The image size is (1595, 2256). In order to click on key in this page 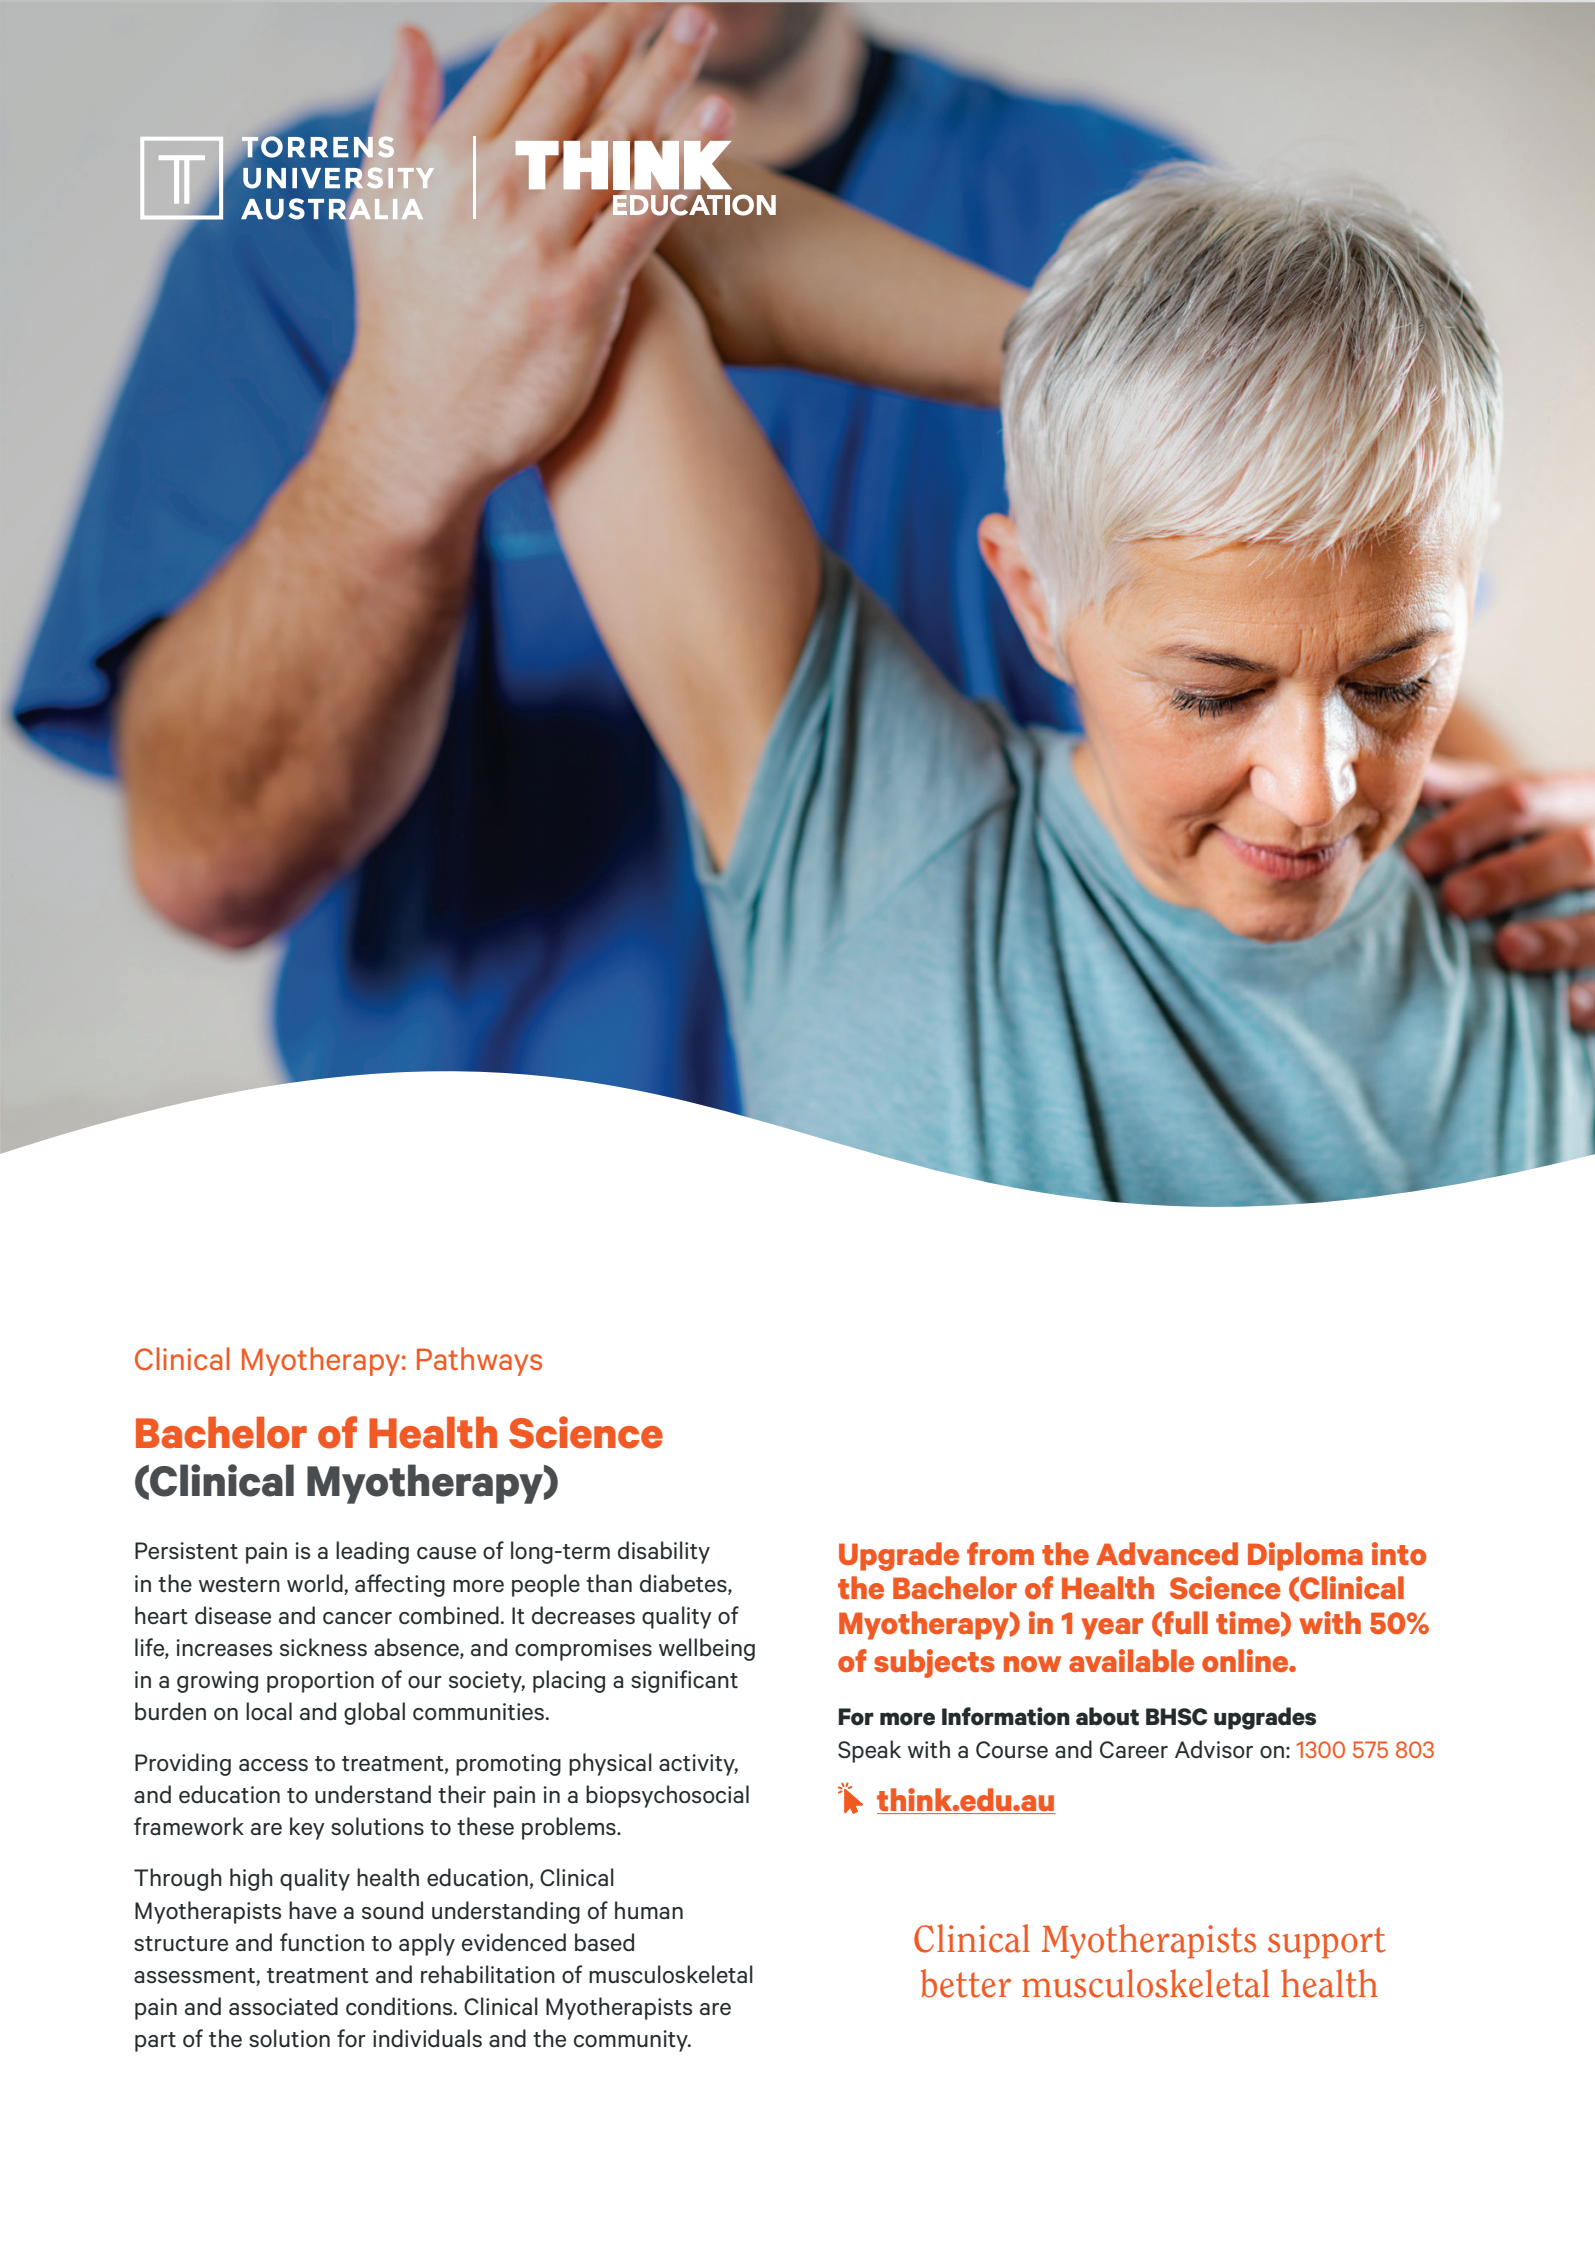, I will do `click(307, 1828)`.
